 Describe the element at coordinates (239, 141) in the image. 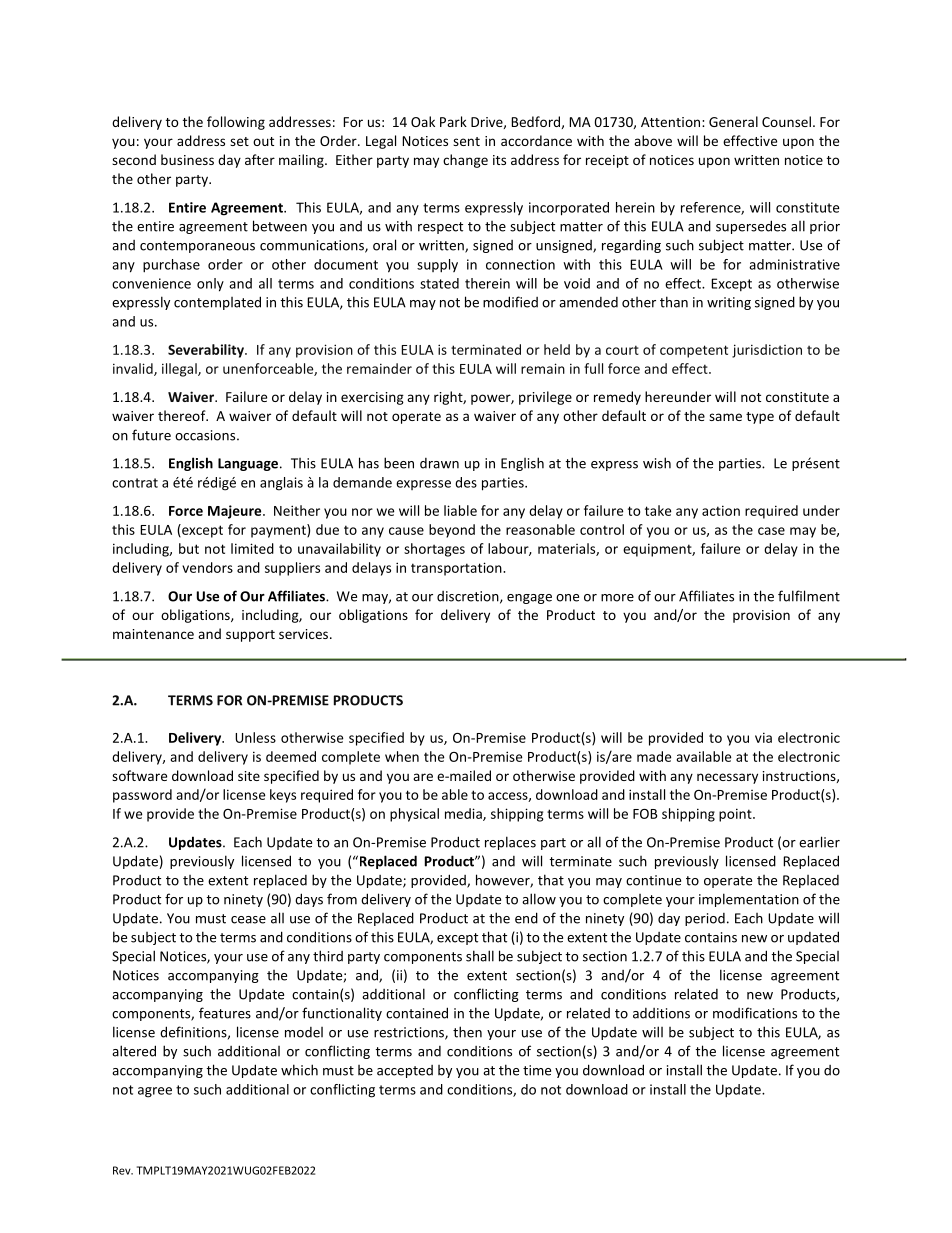

I see `set` at that location.
